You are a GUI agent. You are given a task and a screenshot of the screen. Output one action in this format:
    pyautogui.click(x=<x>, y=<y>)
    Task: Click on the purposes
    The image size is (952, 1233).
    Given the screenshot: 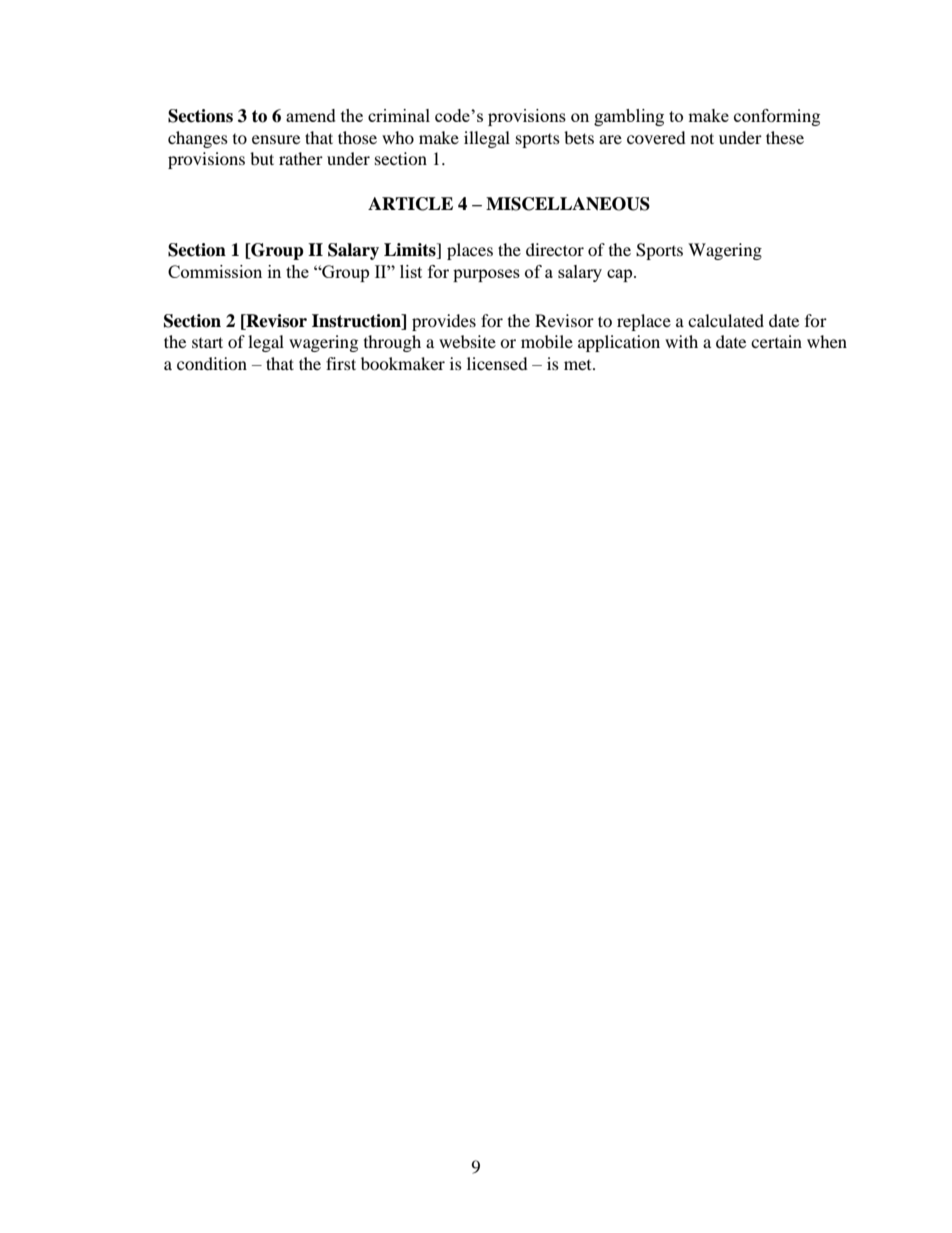 What is the action you would take?
    pyautogui.click(x=486, y=275)
